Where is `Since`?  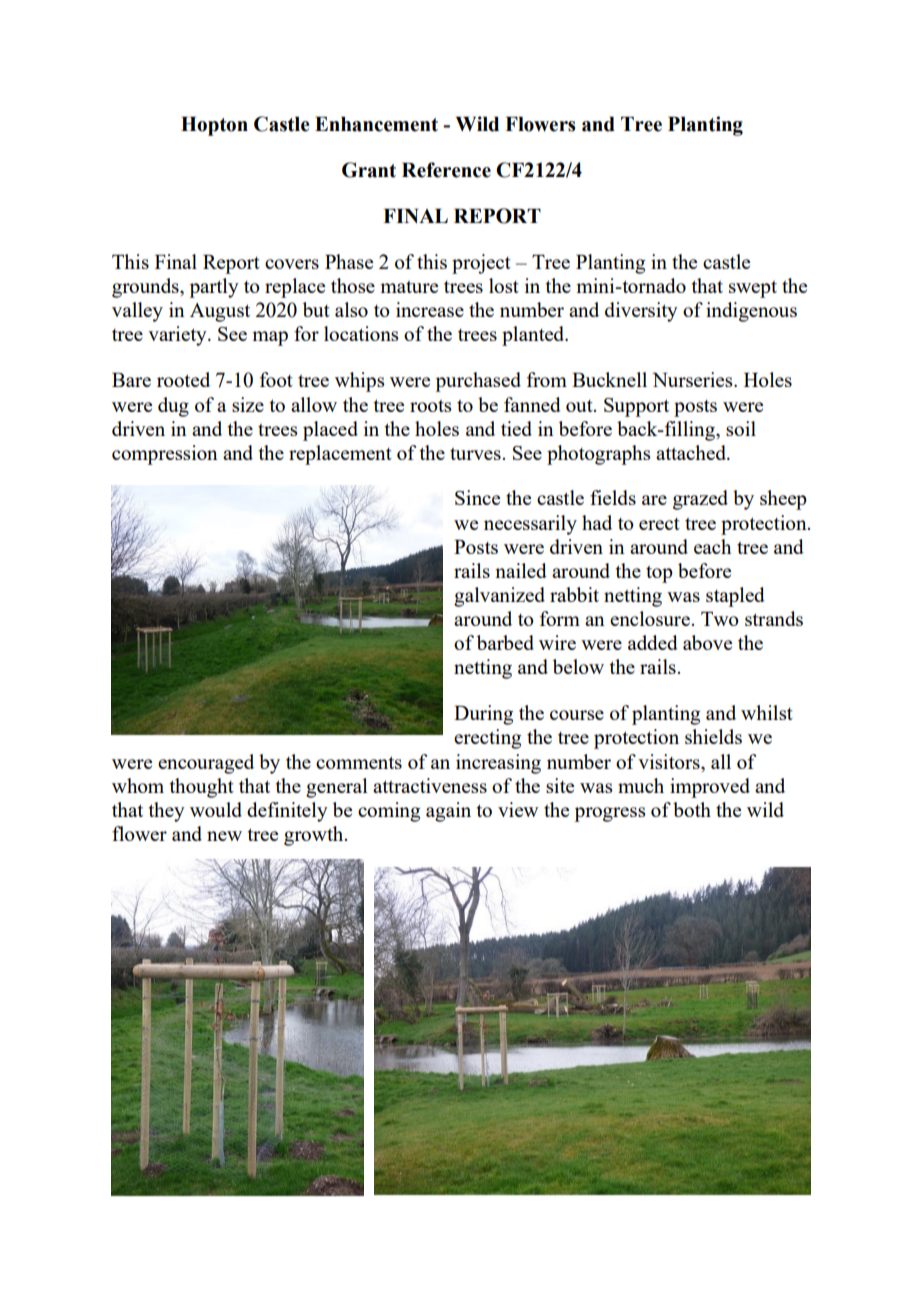 Since is located at coordinates (477, 497).
